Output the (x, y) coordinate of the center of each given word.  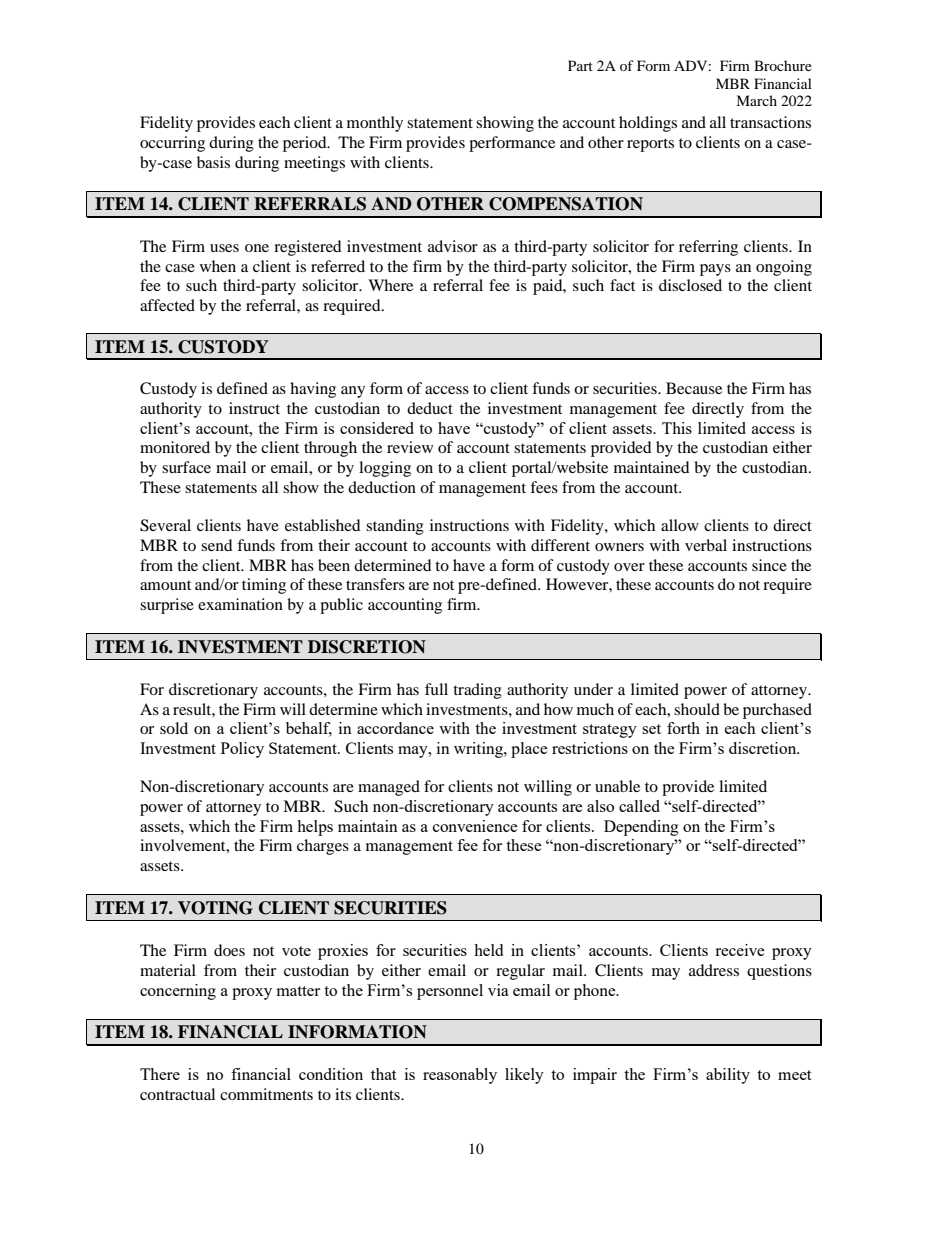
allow (680, 525)
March (756, 100)
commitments (266, 1094)
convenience (475, 826)
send (217, 545)
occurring (172, 144)
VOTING (215, 908)
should (697, 709)
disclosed (690, 285)
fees (544, 487)
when (218, 266)
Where (390, 285)
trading (477, 691)
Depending (641, 828)
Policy (242, 750)
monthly (375, 124)
